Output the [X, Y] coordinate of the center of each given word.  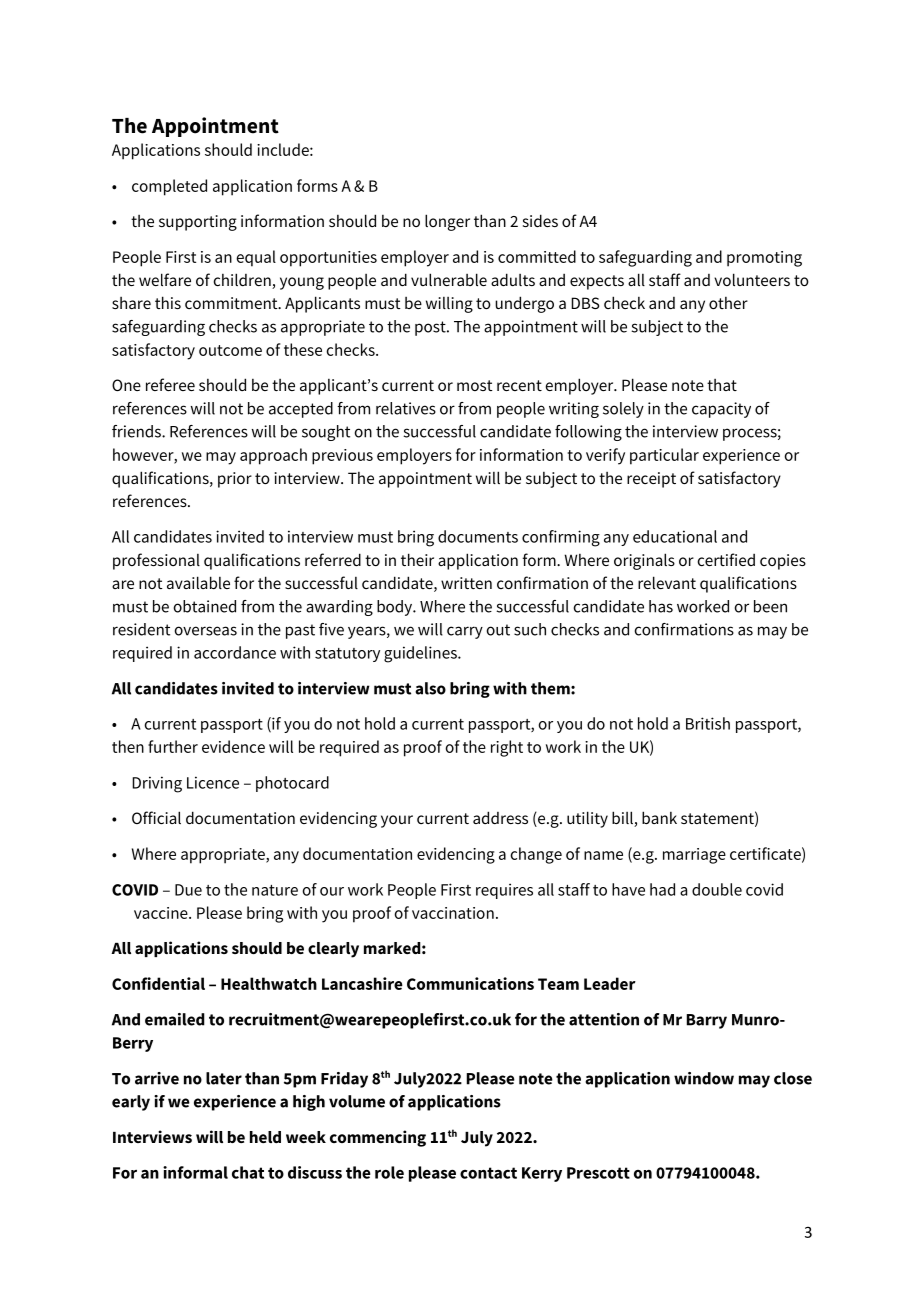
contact [488, 1173]
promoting [764, 259]
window [704, 1078]
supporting [198, 223]
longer [447, 222]
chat [248, 1172]
